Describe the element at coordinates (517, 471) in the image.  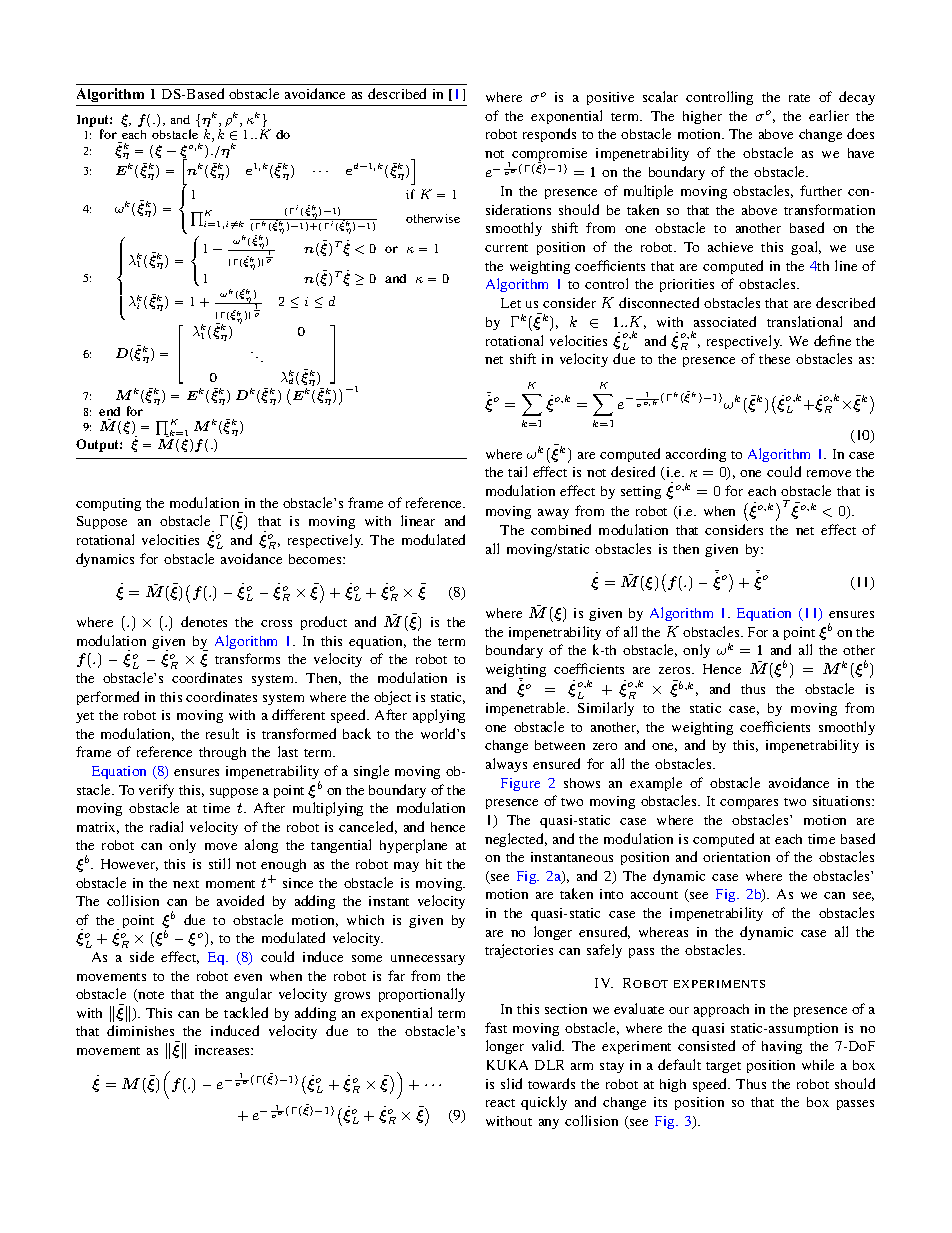
I see `tail` at that location.
